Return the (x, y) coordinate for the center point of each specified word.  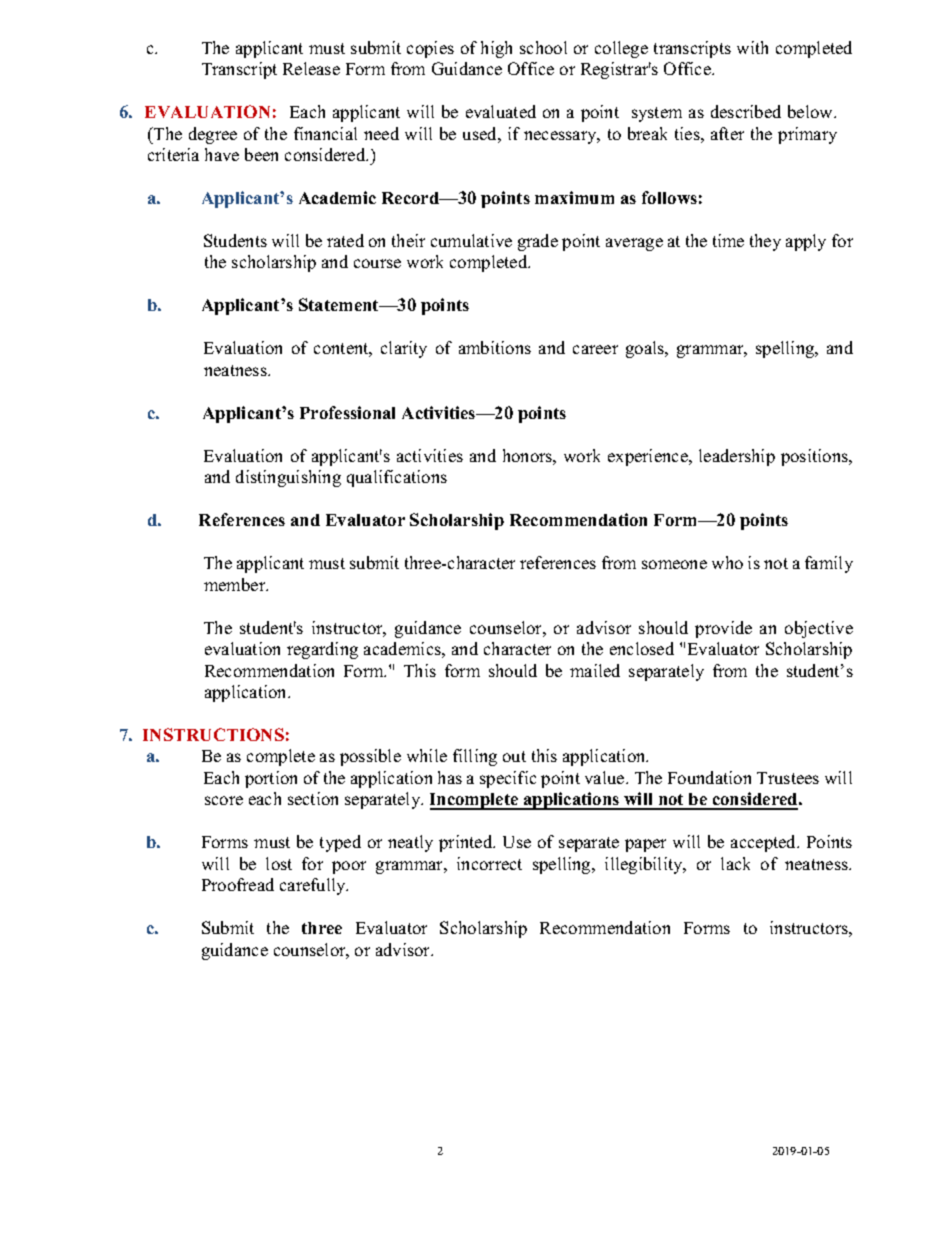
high (496, 49)
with (752, 47)
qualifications (397, 478)
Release (311, 68)
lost (279, 863)
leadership (737, 457)
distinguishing (288, 478)
